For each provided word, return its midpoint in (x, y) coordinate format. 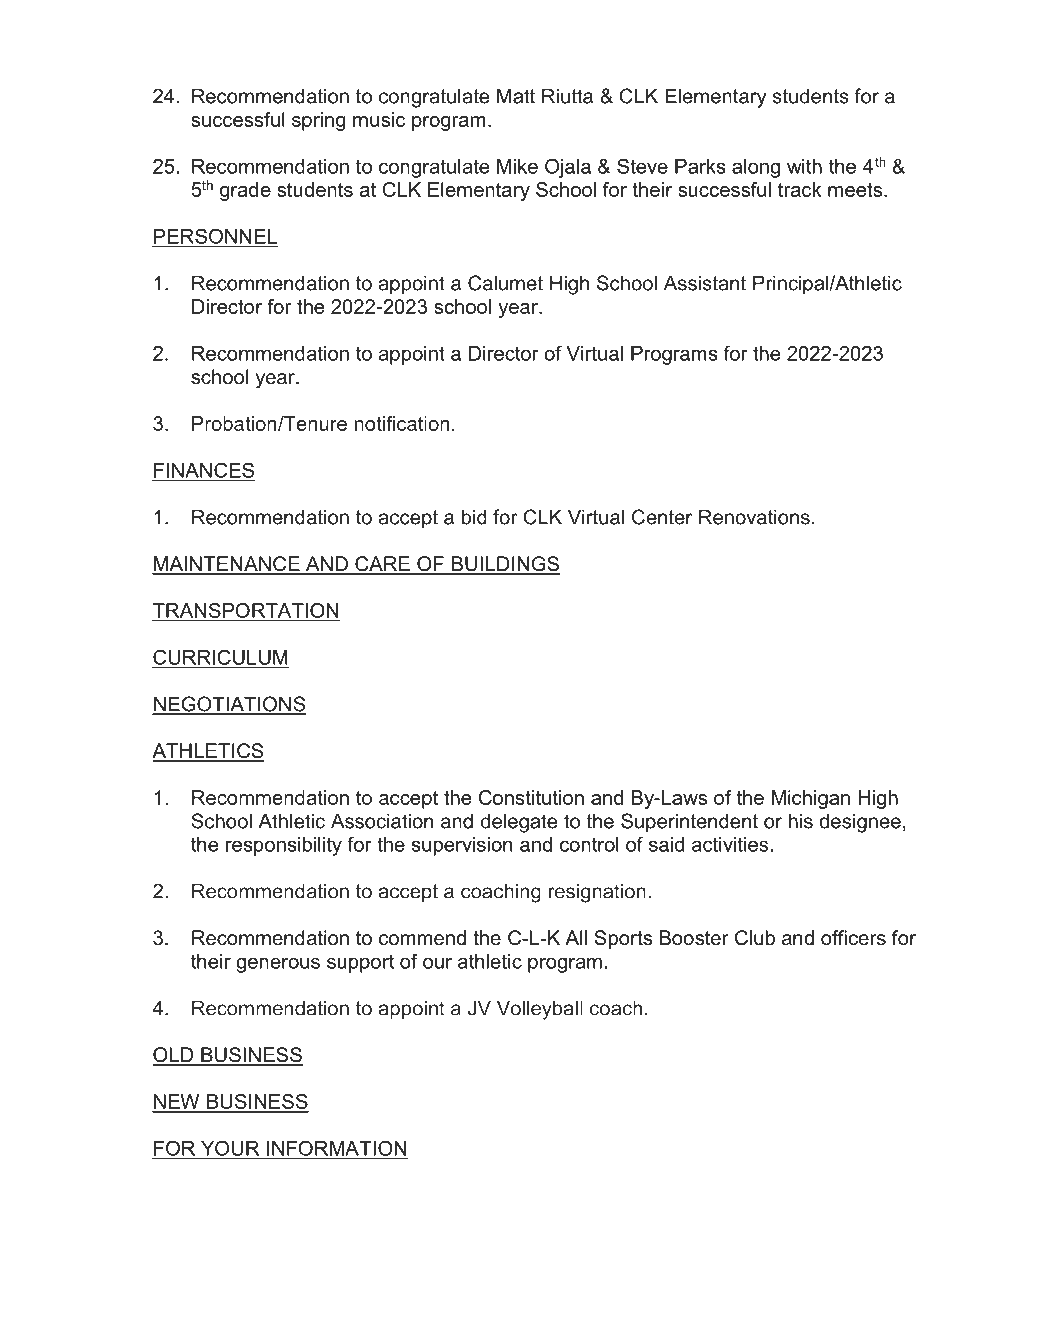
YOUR (230, 1148)
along (756, 168)
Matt (516, 96)
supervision (462, 846)
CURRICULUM (221, 658)
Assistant (705, 283)
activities (730, 844)
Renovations (754, 517)
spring (318, 121)
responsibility (284, 846)
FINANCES (204, 471)
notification (402, 423)
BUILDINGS (505, 565)
